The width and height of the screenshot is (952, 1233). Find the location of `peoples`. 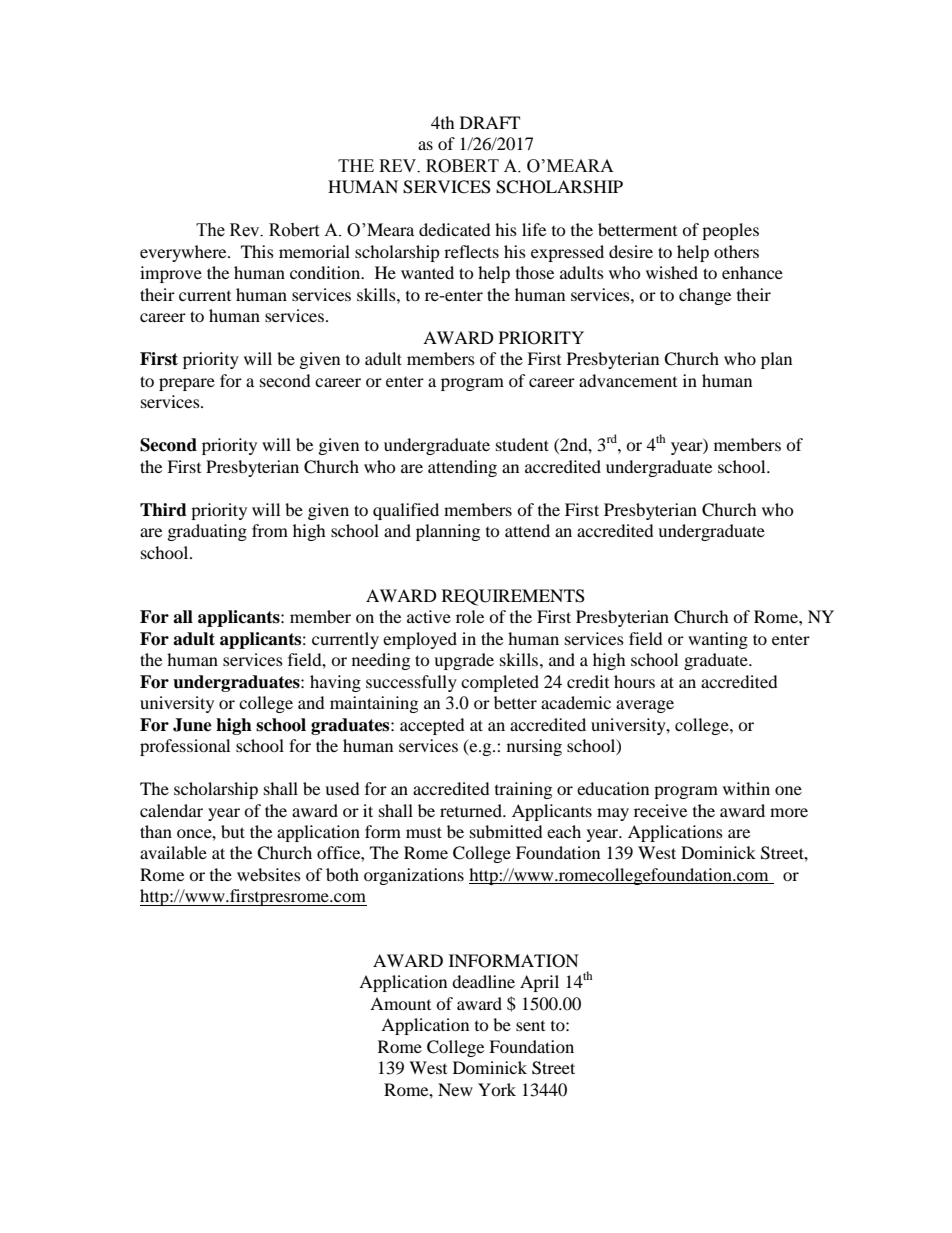

peoples is located at coordinates (730, 231).
